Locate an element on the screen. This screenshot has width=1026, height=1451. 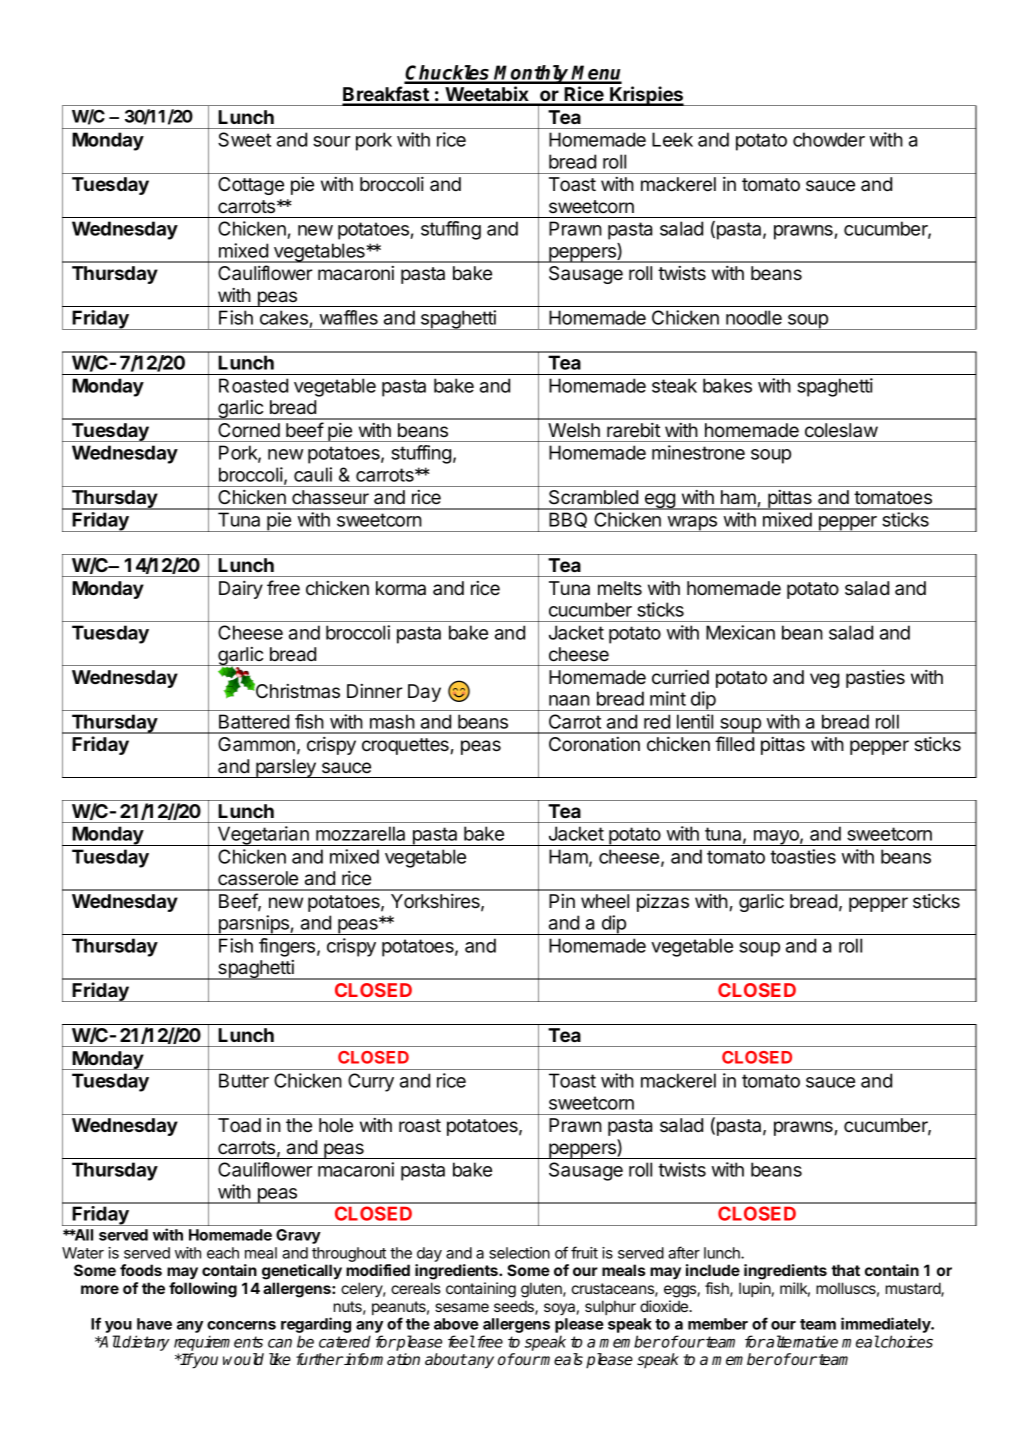
korma is located at coordinates (401, 588).
